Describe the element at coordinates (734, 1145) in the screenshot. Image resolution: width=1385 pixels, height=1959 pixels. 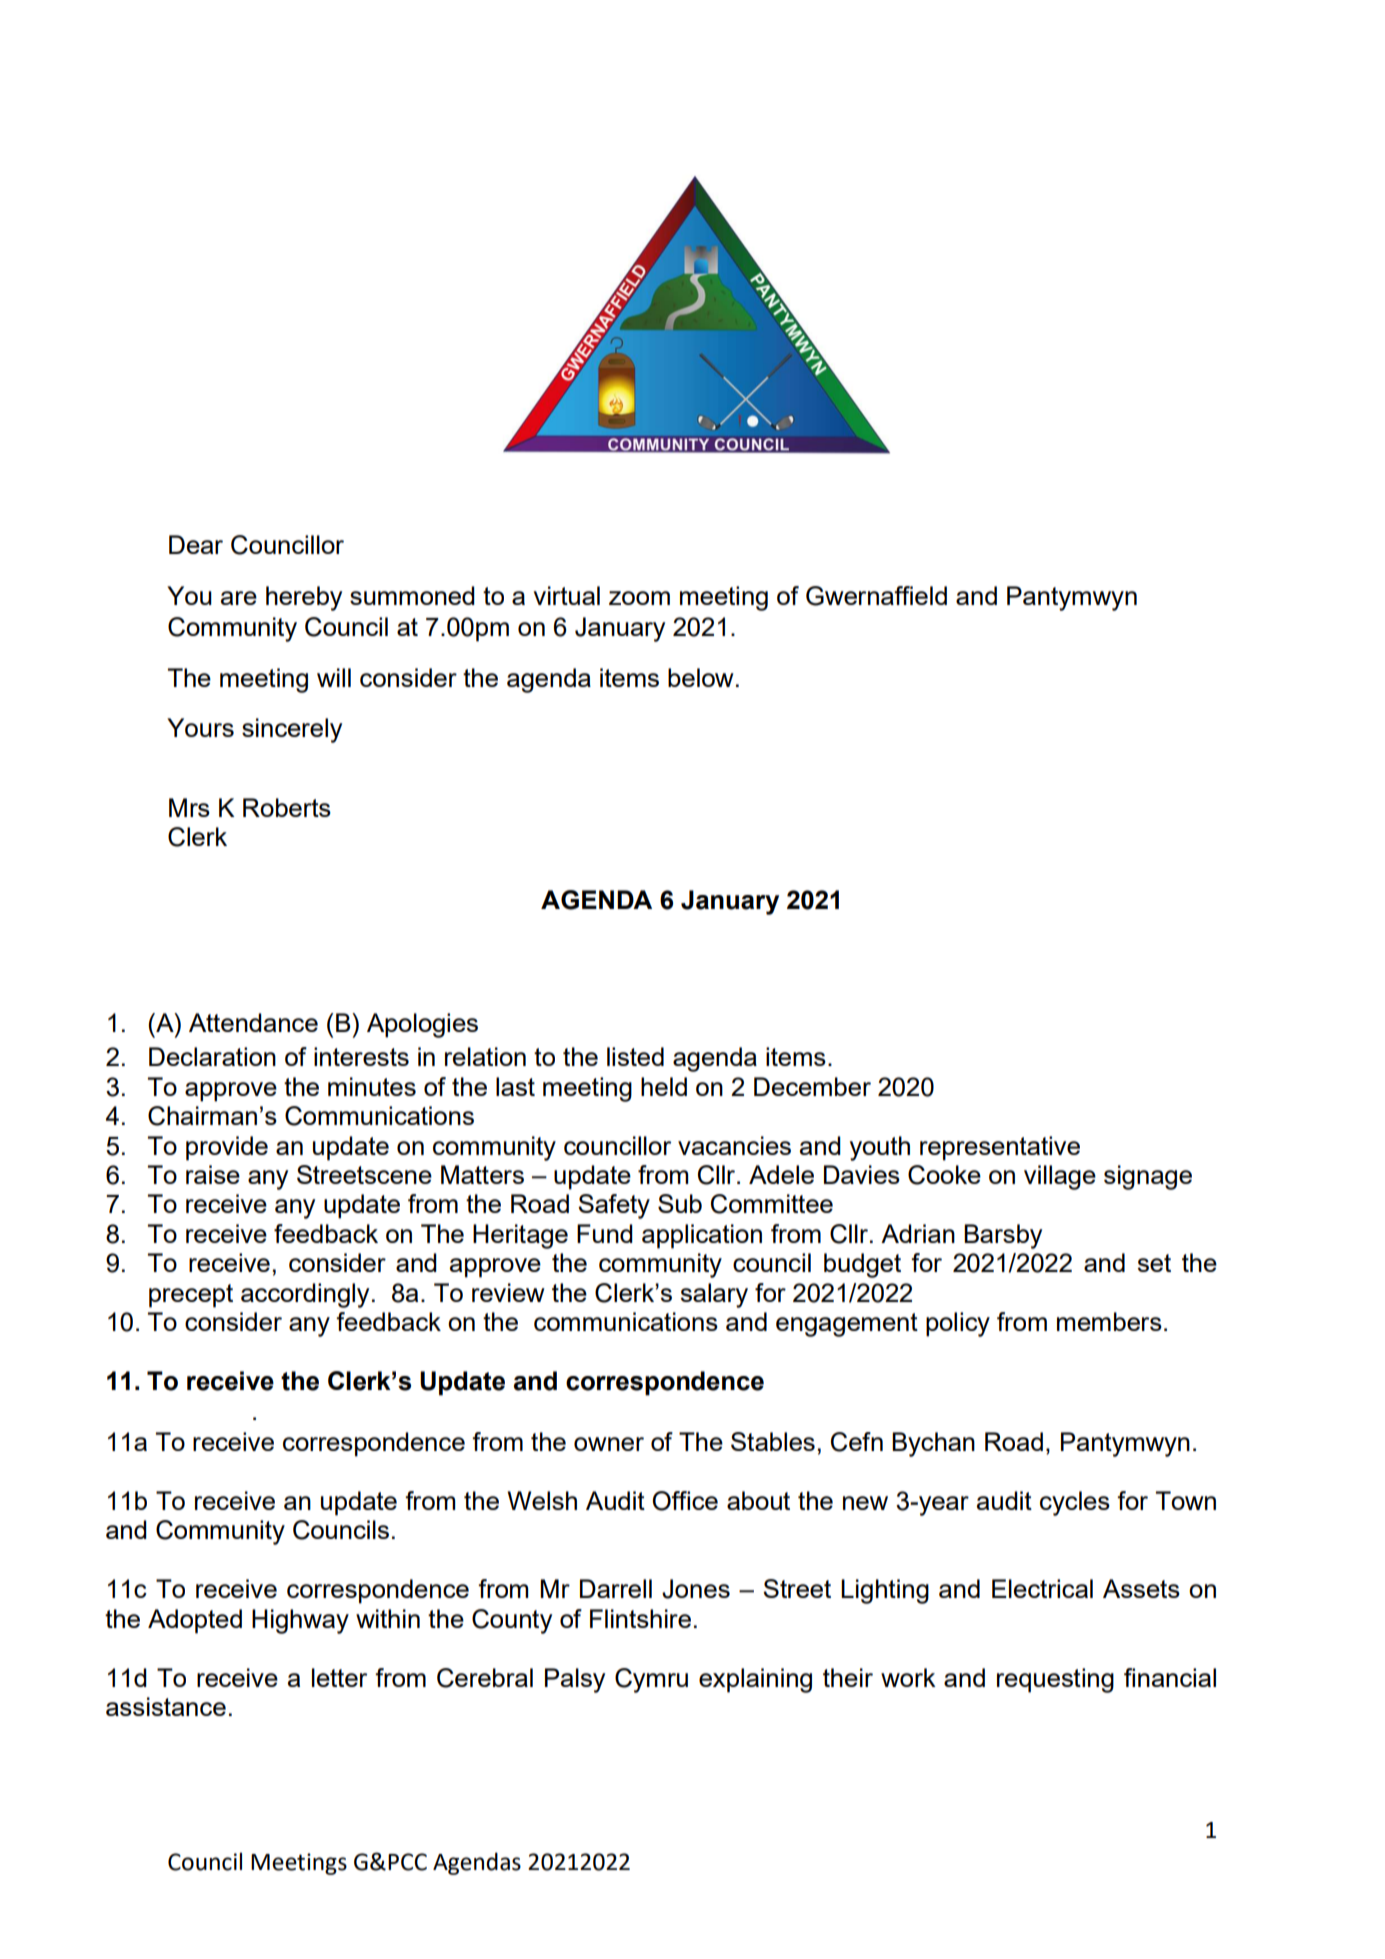
I see `vacancies` at that location.
